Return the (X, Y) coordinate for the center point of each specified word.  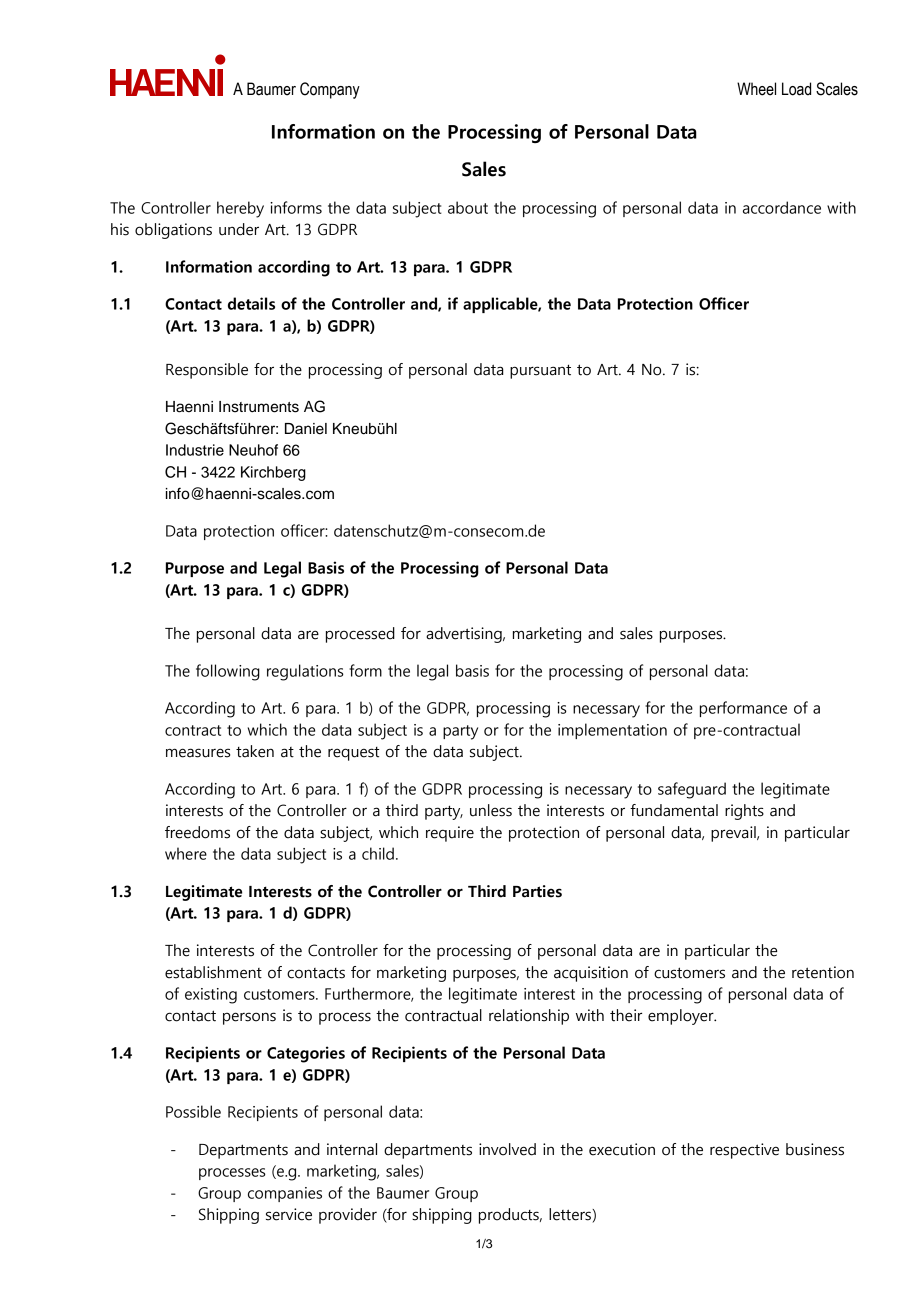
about (468, 207)
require (450, 834)
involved (507, 1149)
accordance (782, 207)
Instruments (259, 407)
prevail (734, 834)
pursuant (540, 371)
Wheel (756, 89)
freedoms (197, 832)
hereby (240, 209)
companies (285, 1194)
